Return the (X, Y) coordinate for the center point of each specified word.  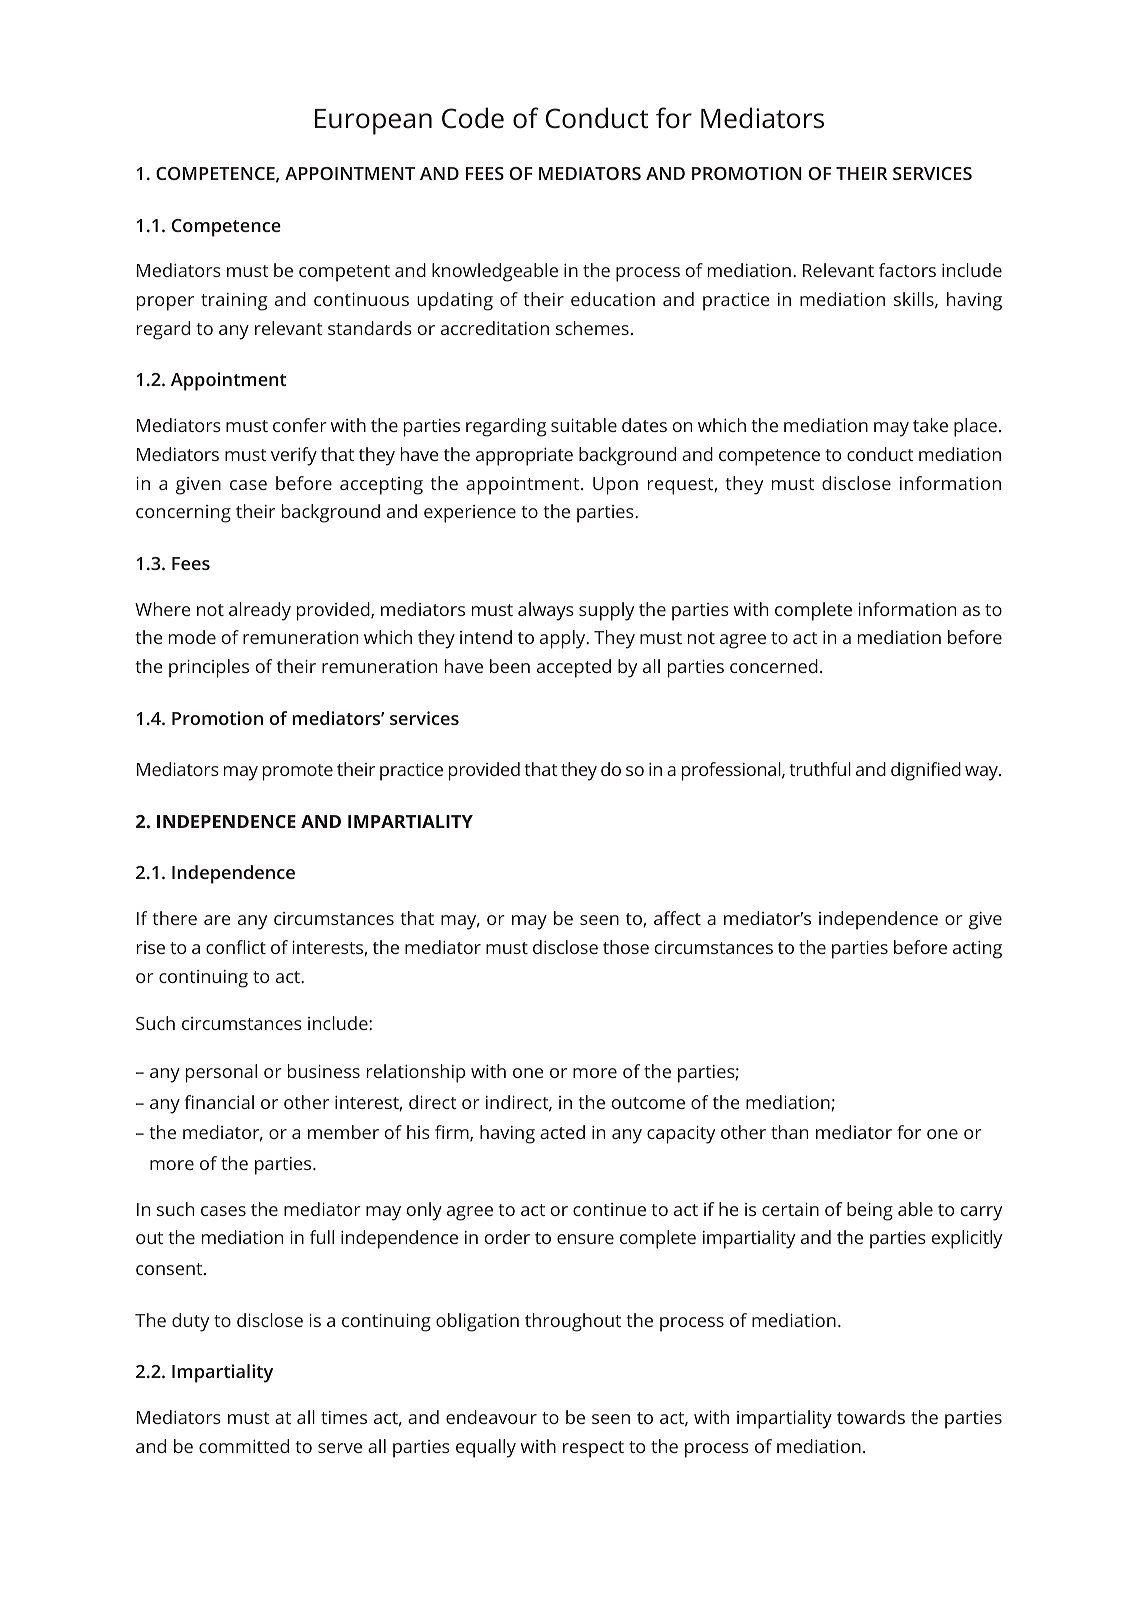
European (373, 122)
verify (294, 456)
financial (219, 1102)
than (789, 1132)
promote (298, 772)
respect (593, 1449)
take (930, 425)
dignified (926, 771)
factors (907, 270)
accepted (574, 668)
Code (473, 118)
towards (871, 1417)
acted (562, 1132)
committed (244, 1446)
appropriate (524, 457)
